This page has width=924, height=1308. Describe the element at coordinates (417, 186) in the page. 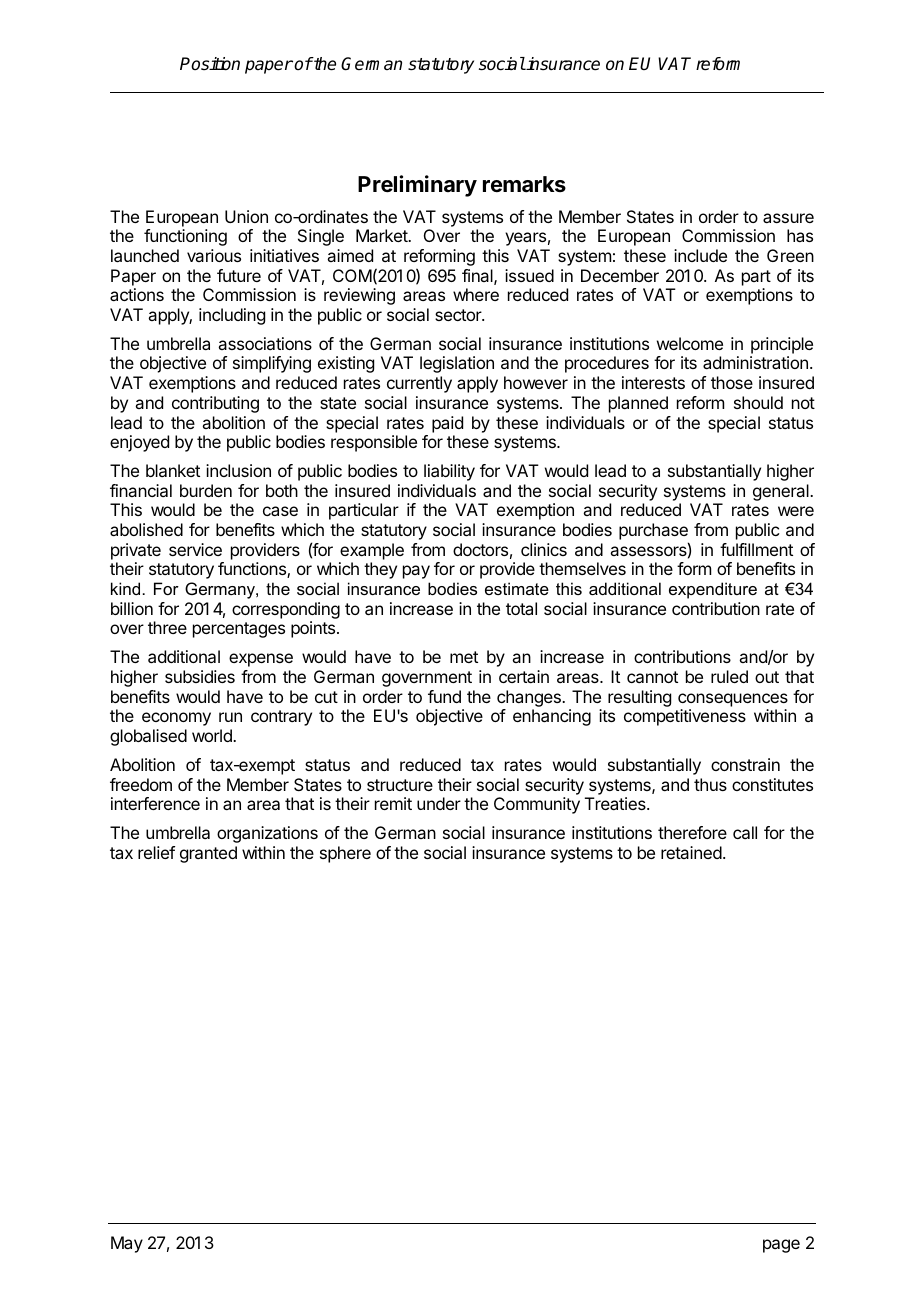

I see `Preliminary` at that location.
